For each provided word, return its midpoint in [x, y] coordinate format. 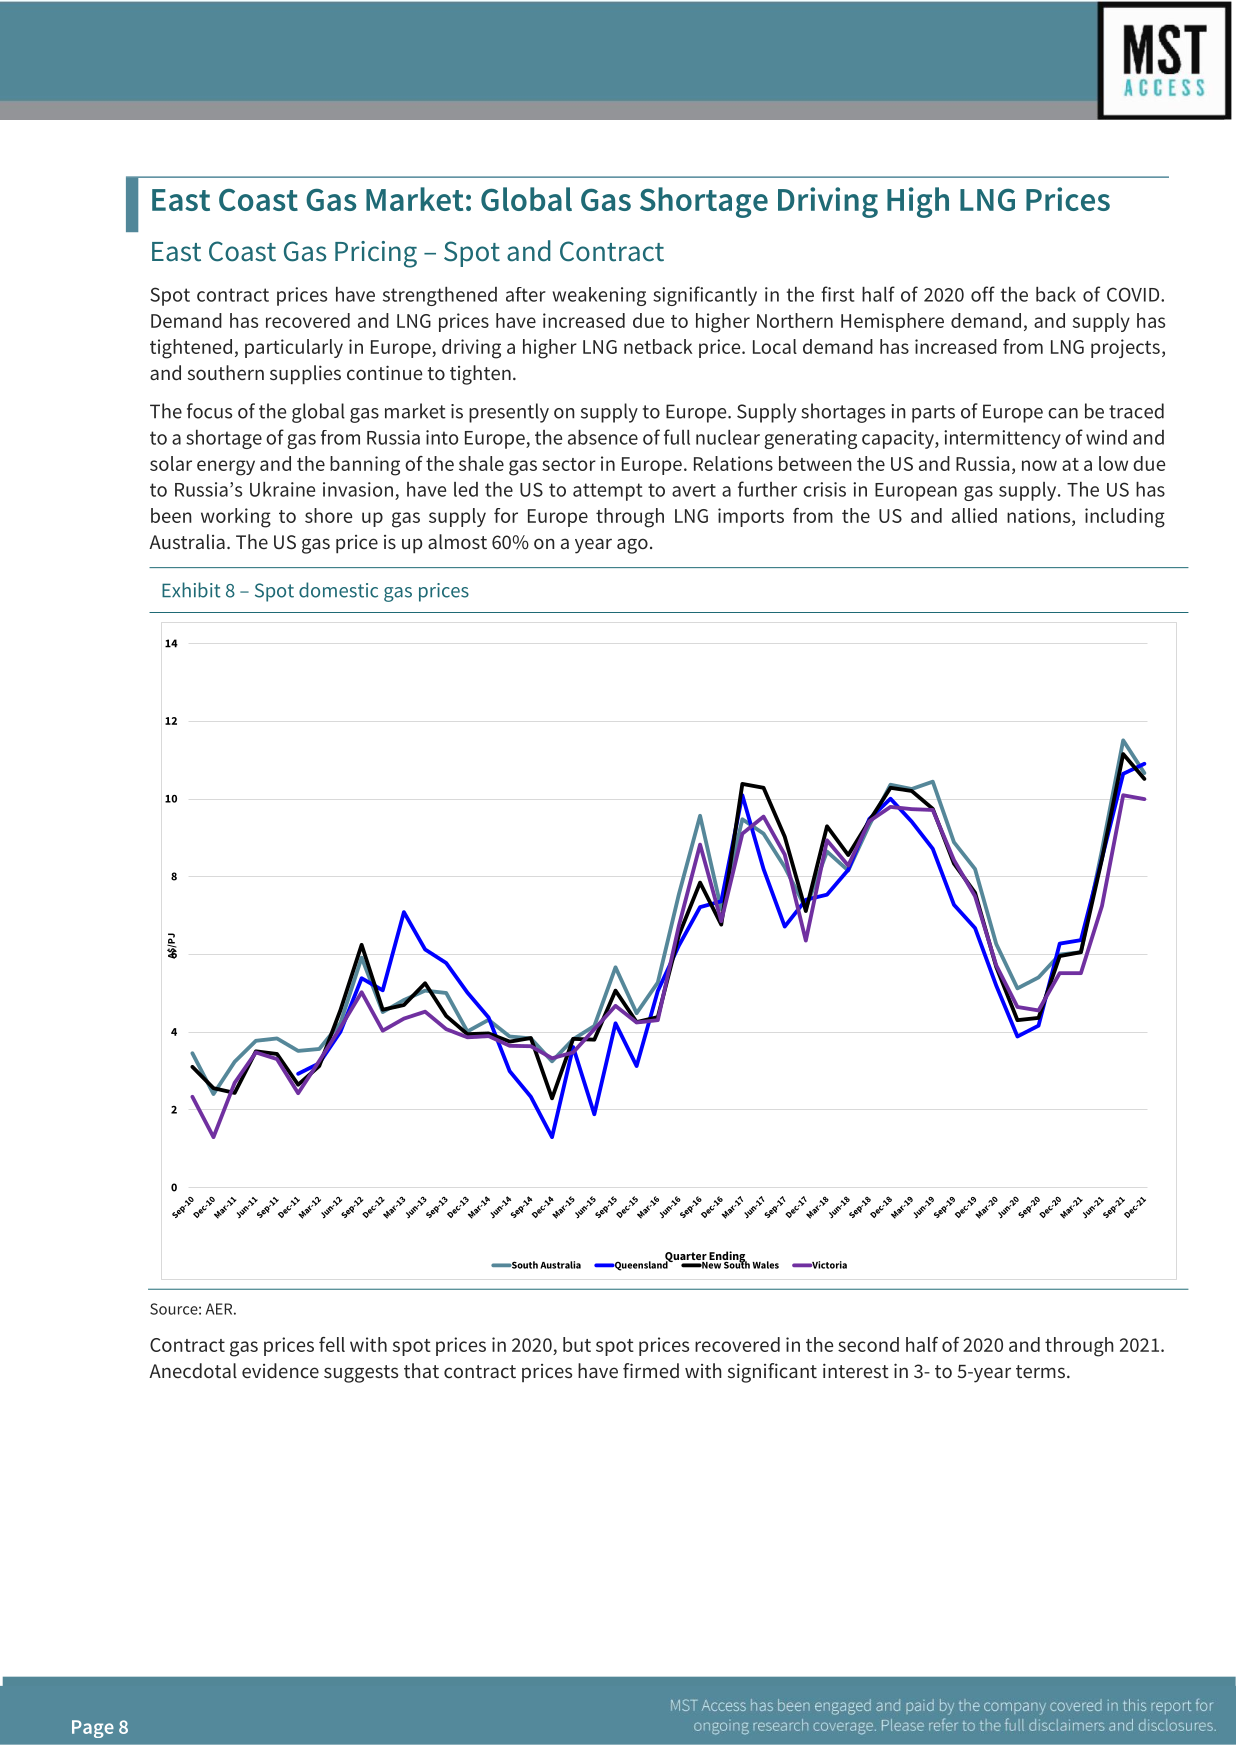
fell [332, 1344]
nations [1040, 515]
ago [632, 546]
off [983, 294]
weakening [599, 296]
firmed [651, 1371]
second [868, 1344]
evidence [280, 1371]
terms [1040, 1372]
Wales [765, 1265]
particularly [294, 348]
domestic [338, 590]
